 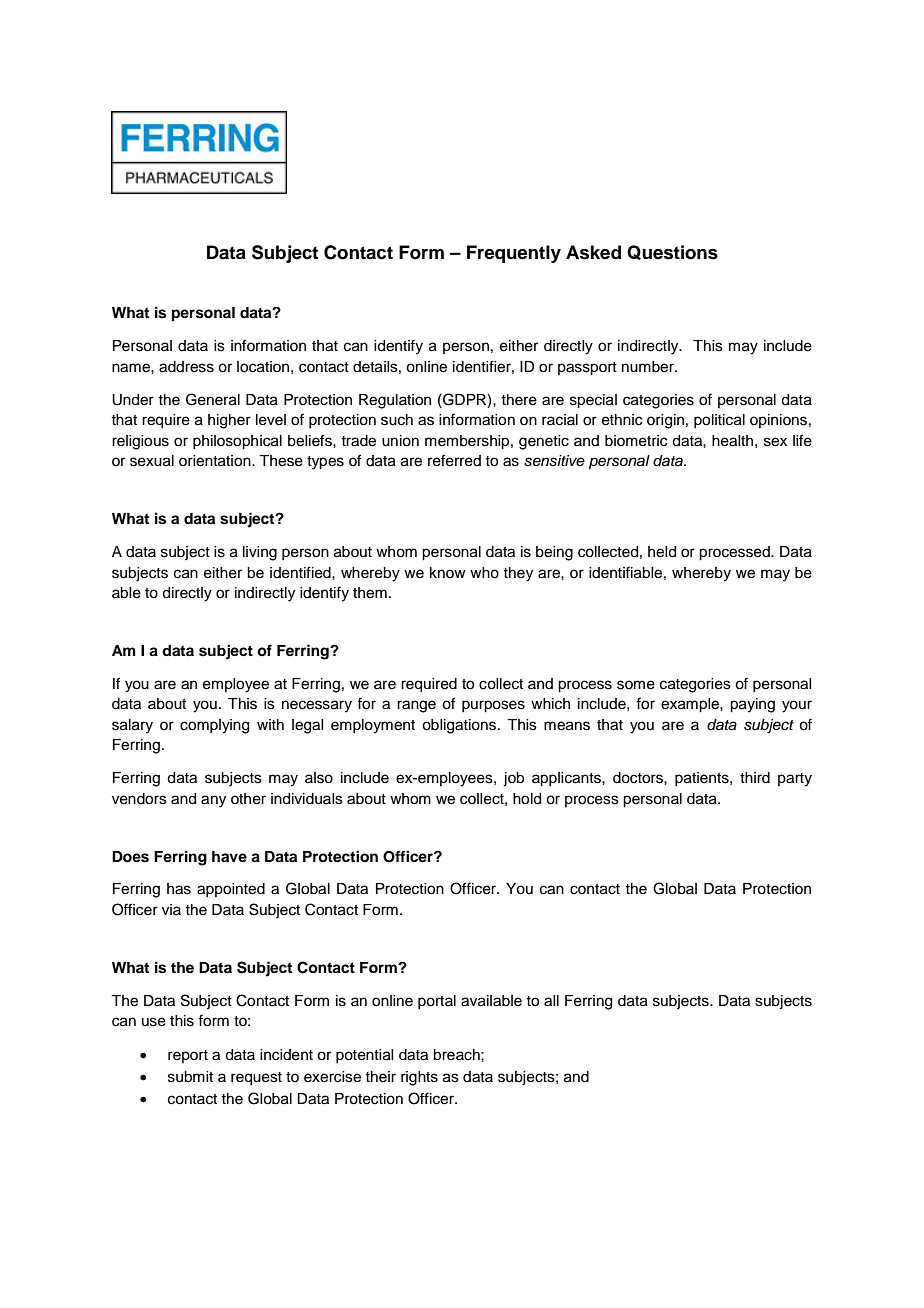 What do you see at coordinates (672, 252) in the screenshot?
I see `Questions` at bounding box center [672, 252].
